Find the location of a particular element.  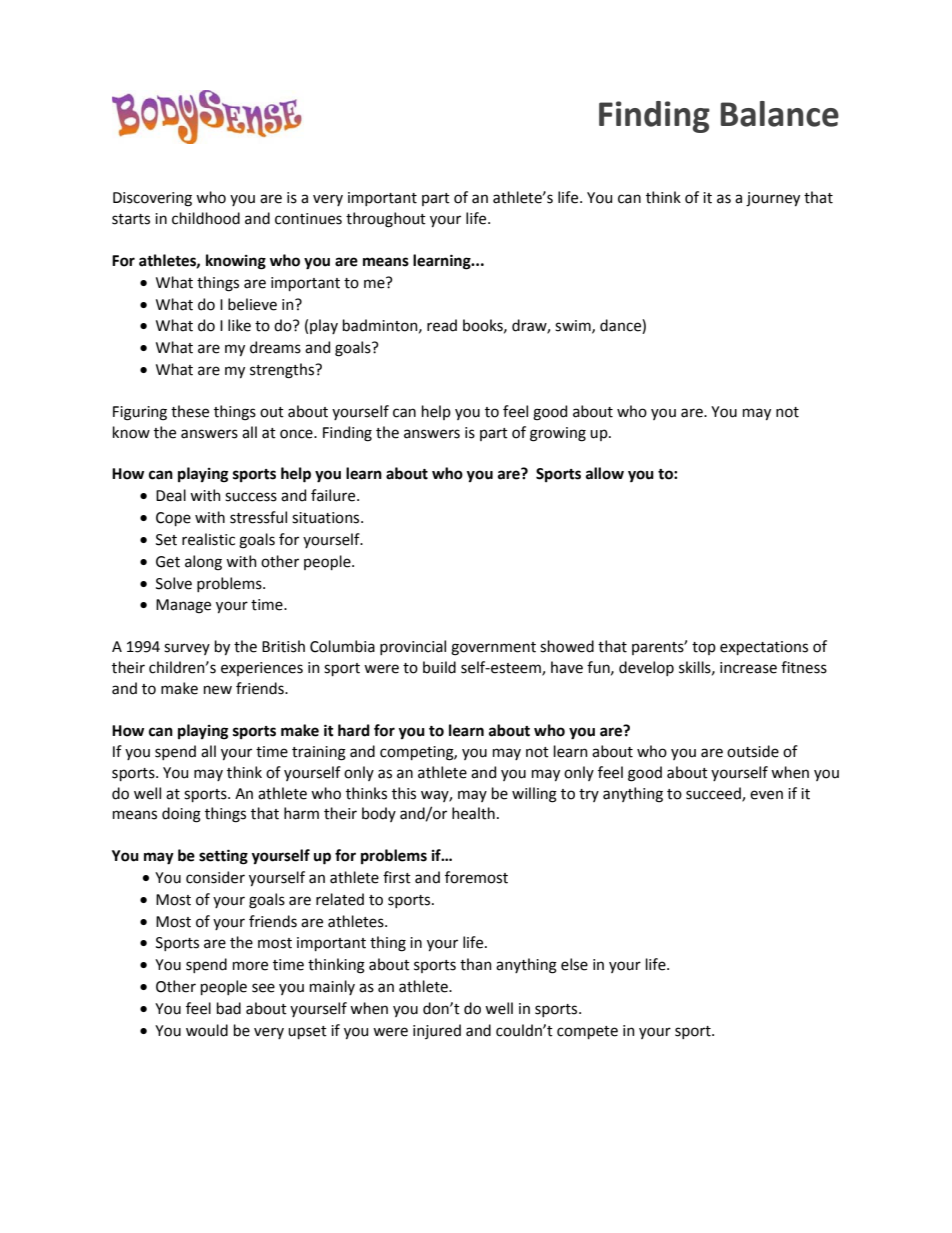

would is located at coordinates (207, 1030).
